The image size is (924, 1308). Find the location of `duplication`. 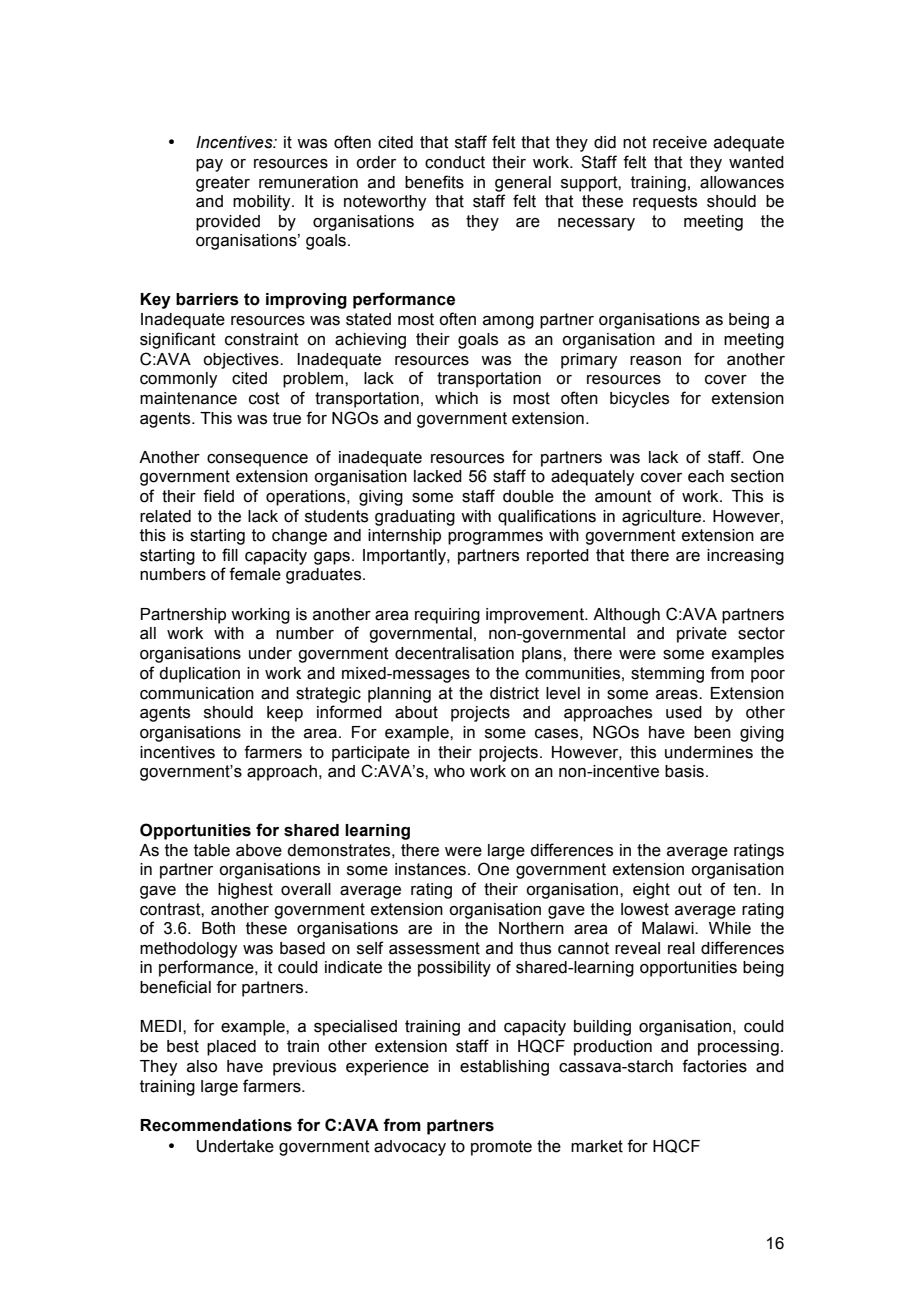

duplication is located at coordinates (199, 675).
